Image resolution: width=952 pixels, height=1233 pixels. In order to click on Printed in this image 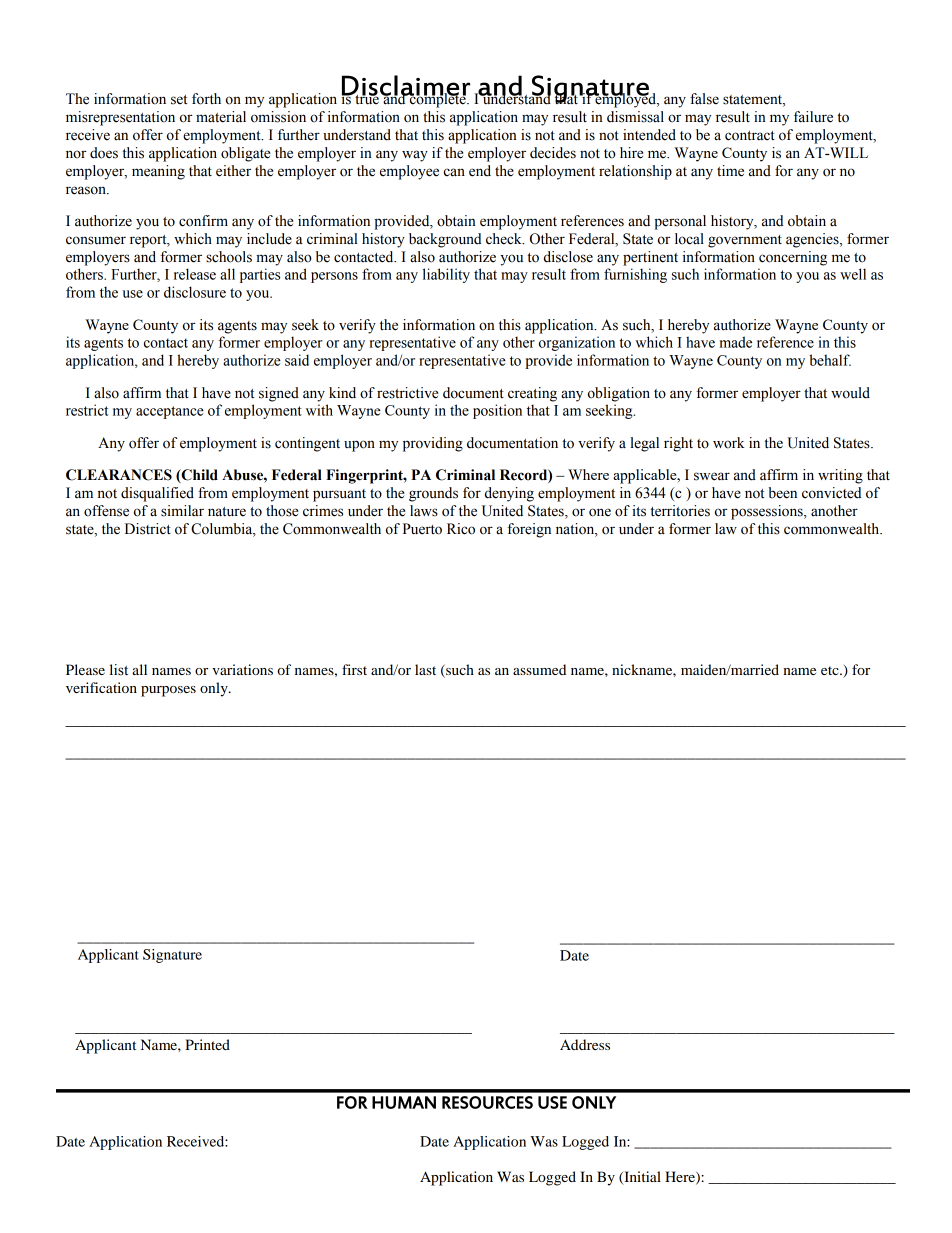, I will do `click(207, 1044)`.
